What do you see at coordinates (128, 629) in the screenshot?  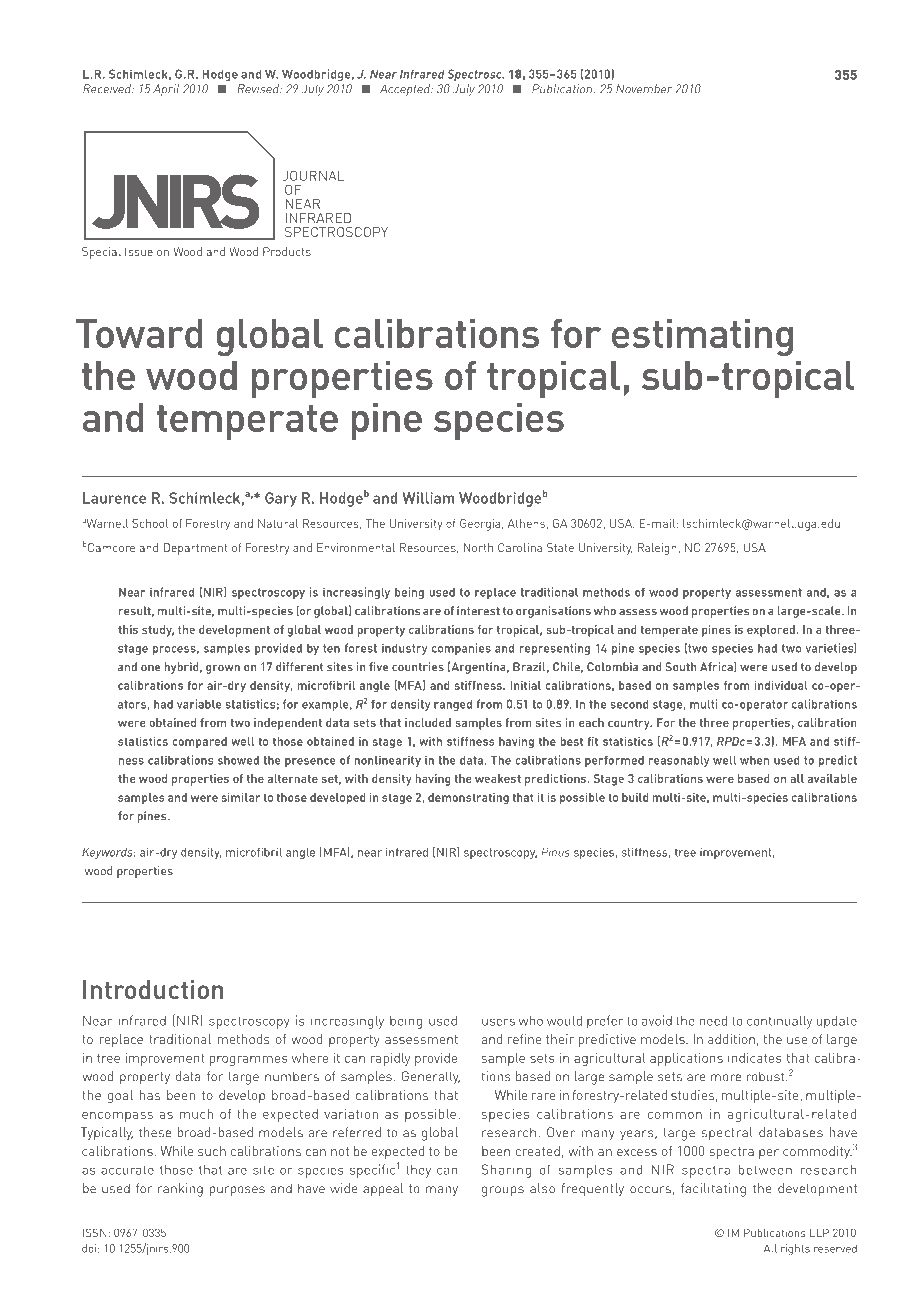 I see `this` at bounding box center [128, 629].
